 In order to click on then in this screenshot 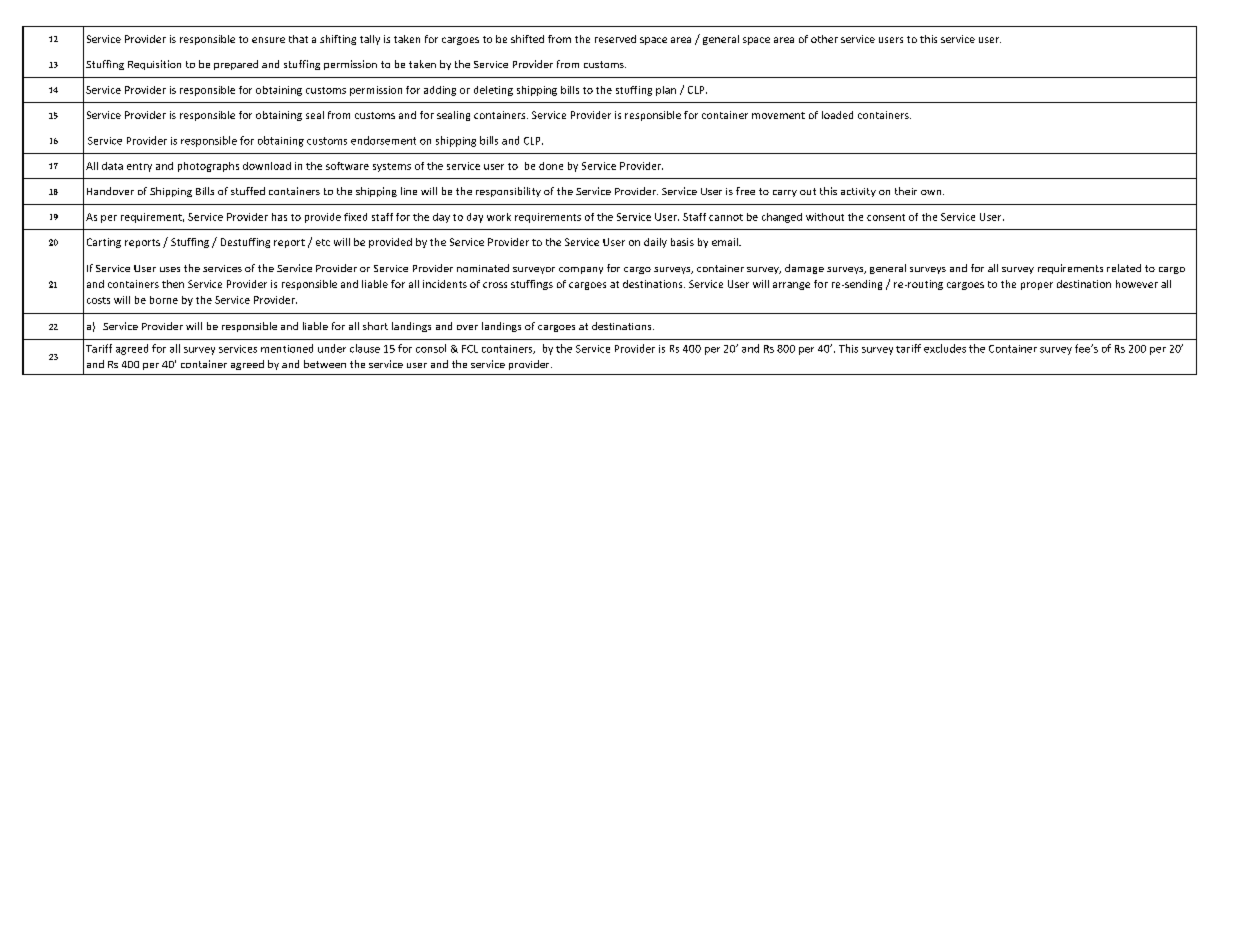, I will do `click(173, 284)`.
